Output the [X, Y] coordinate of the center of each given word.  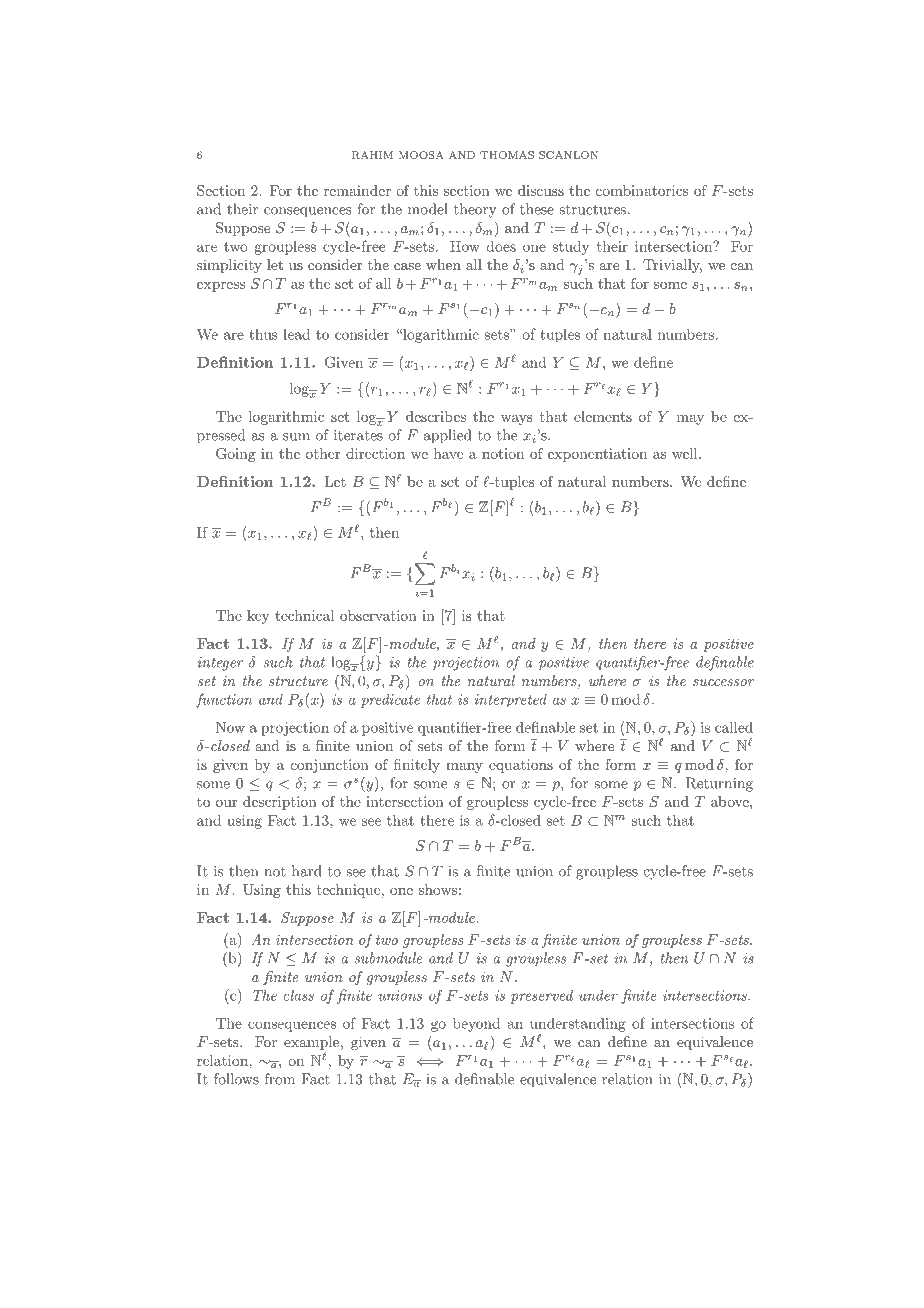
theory [475, 210]
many [464, 768]
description [280, 803]
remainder [357, 190]
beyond [476, 1024]
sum [296, 437]
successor [723, 682]
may [690, 420]
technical [304, 615]
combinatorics [642, 190]
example [311, 1044]
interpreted [511, 700]
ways [517, 420]
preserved [541, 996]
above [731, 801]
